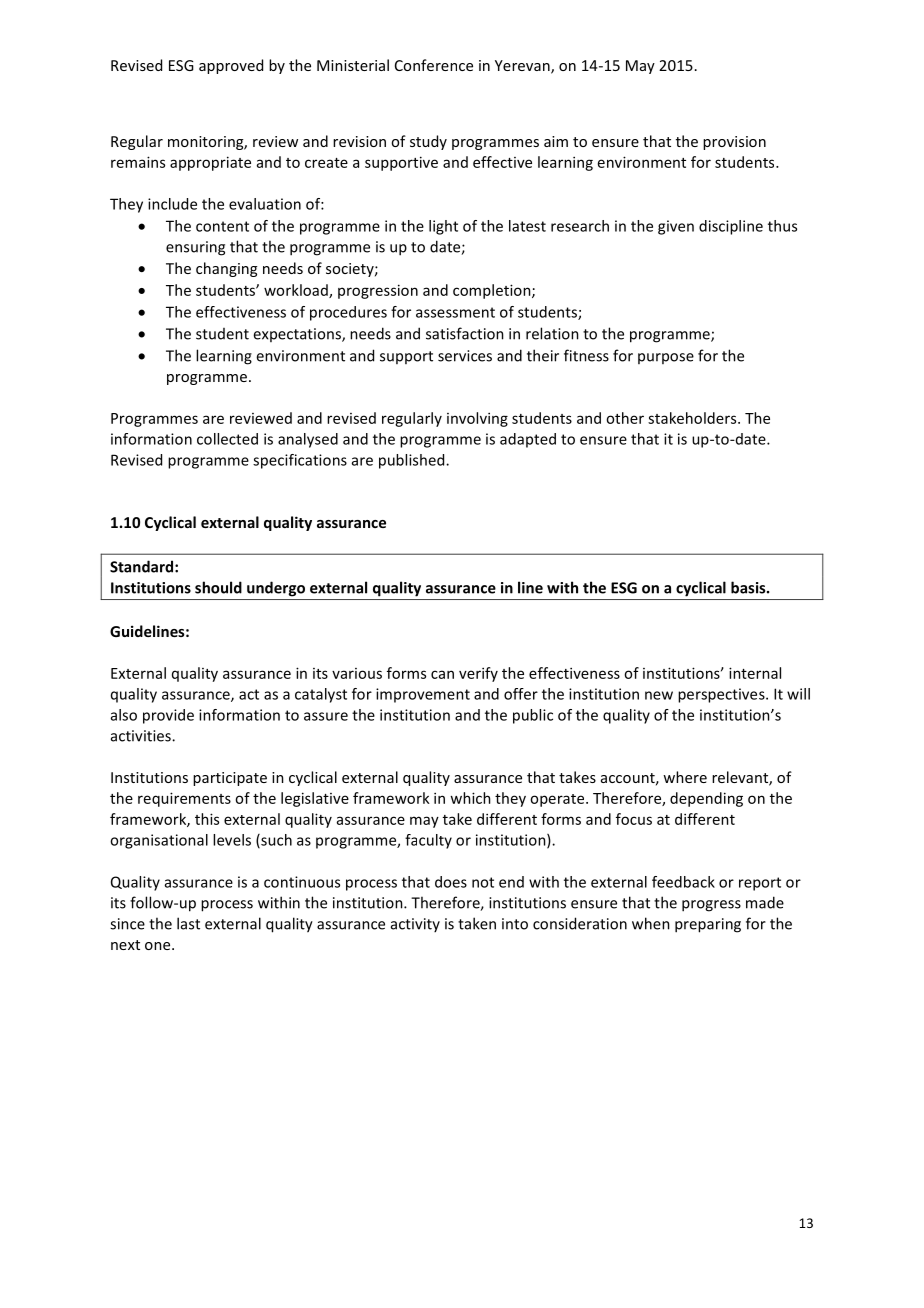 This screenshot has width=924, height=1308. I want to click on last, so click(188, 923).
